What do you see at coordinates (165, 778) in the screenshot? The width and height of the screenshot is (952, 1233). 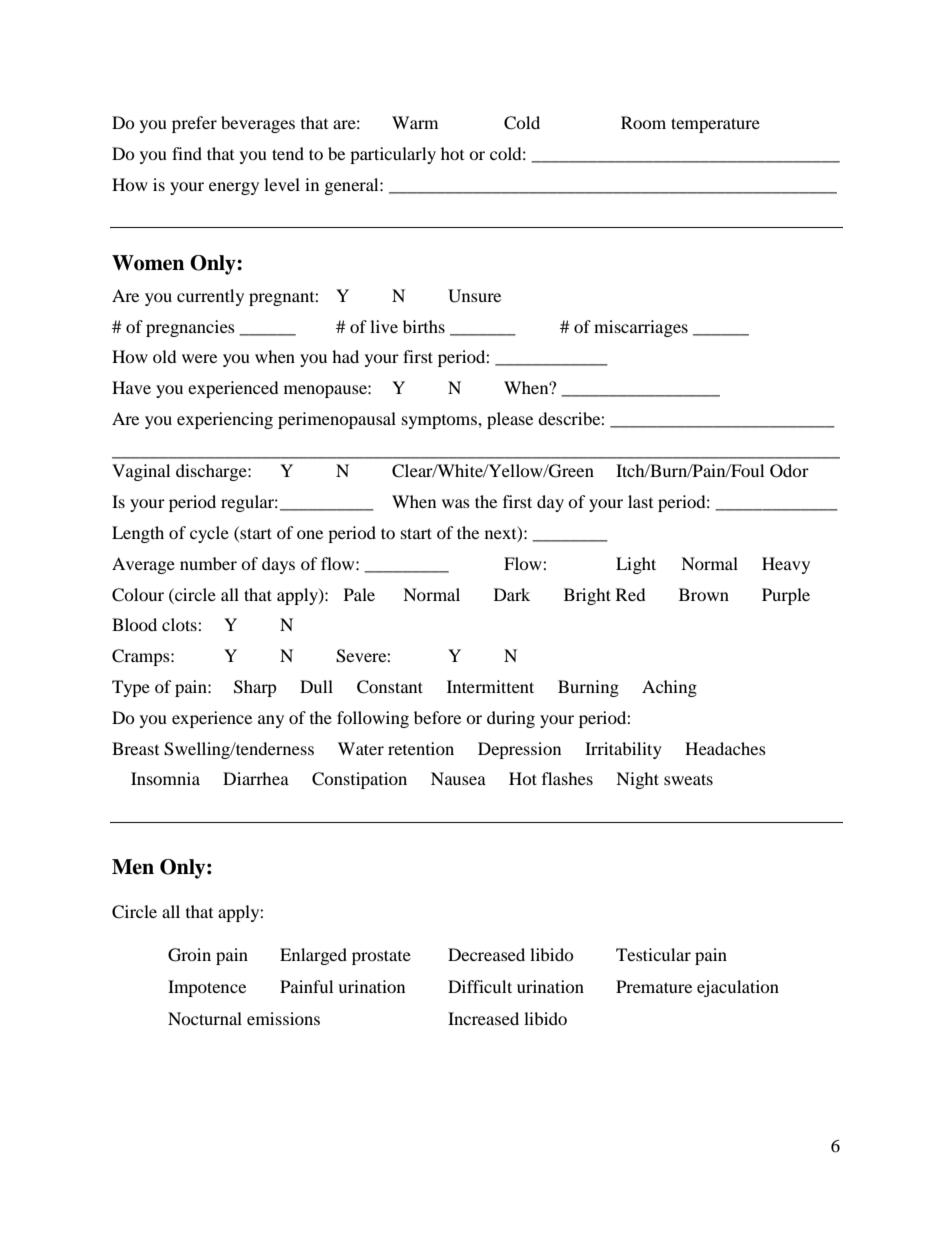 I see `Insomnia` at bounding box center [165, 778].
